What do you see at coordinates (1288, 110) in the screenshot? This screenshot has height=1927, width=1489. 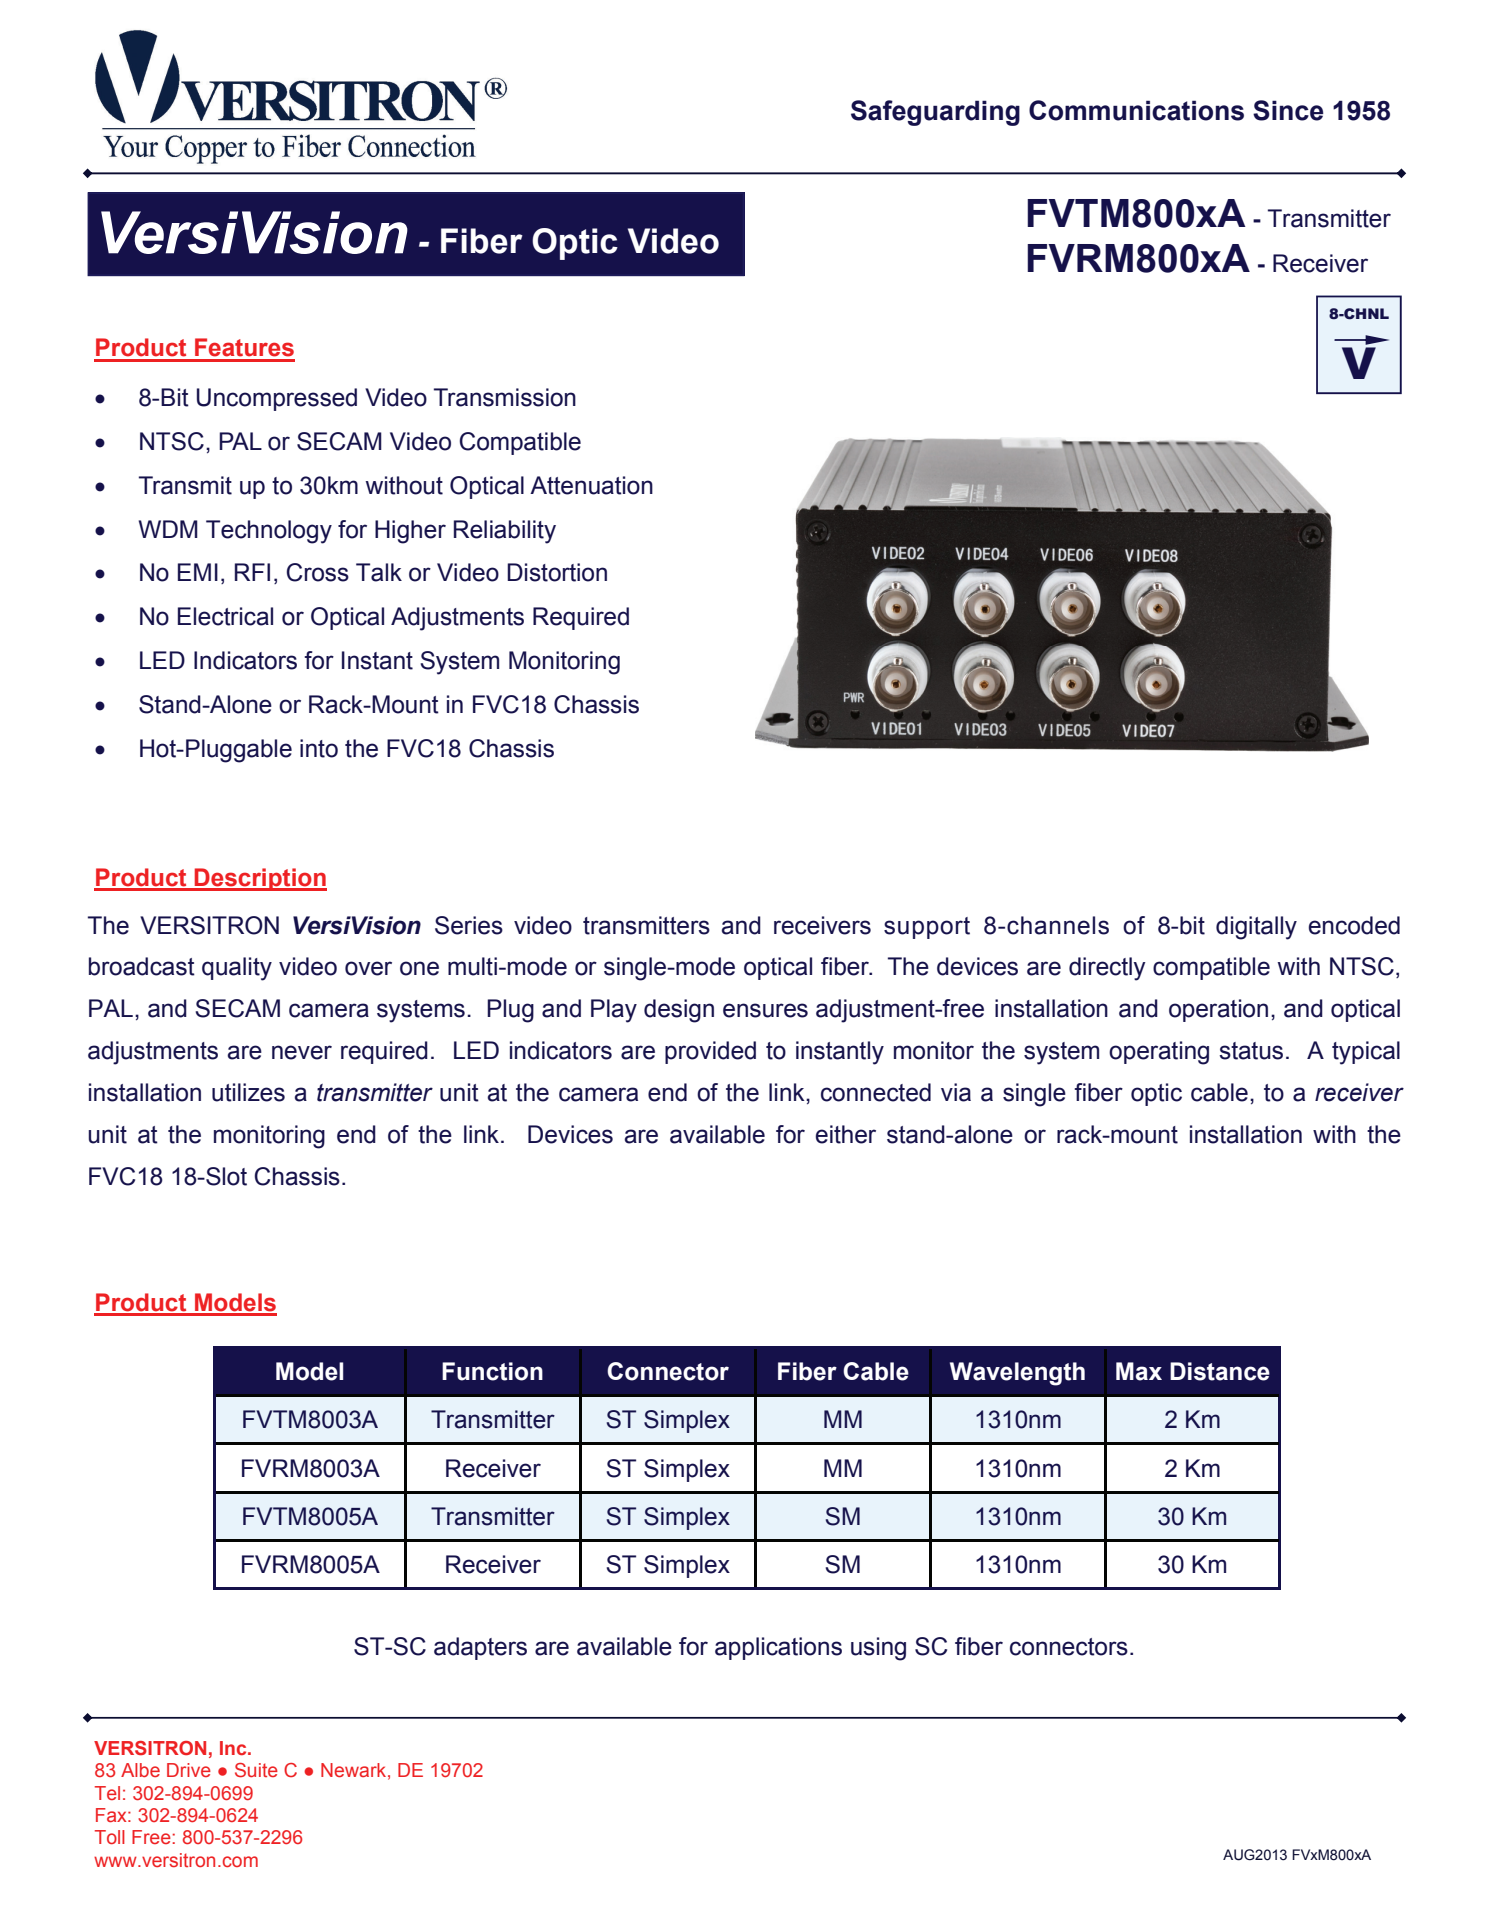 I see `Since` at bounding box center [1288, 110].
